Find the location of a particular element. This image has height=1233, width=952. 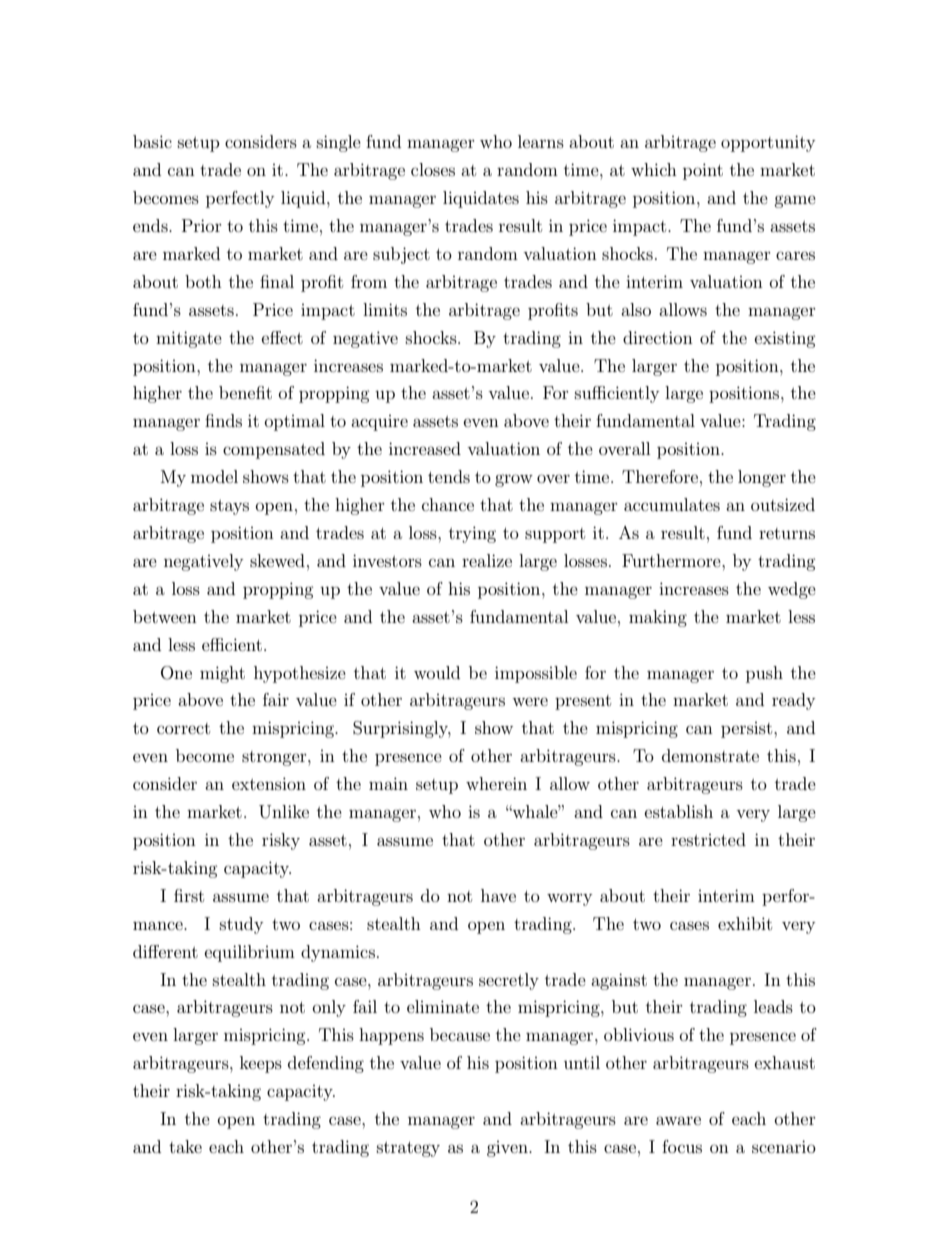

realize is located at coordinates (487, 560).
